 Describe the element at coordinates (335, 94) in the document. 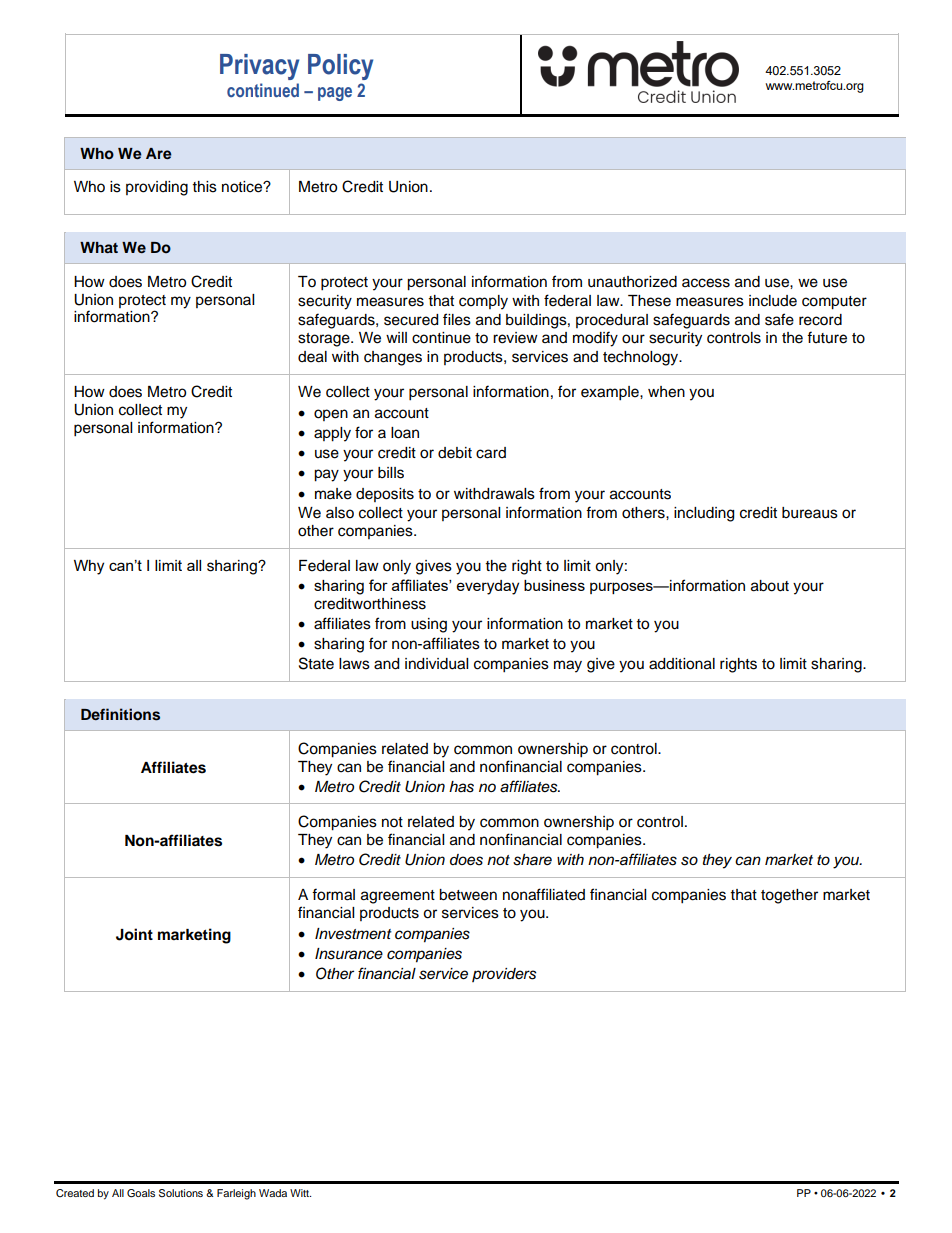

I see `page` at that location.
